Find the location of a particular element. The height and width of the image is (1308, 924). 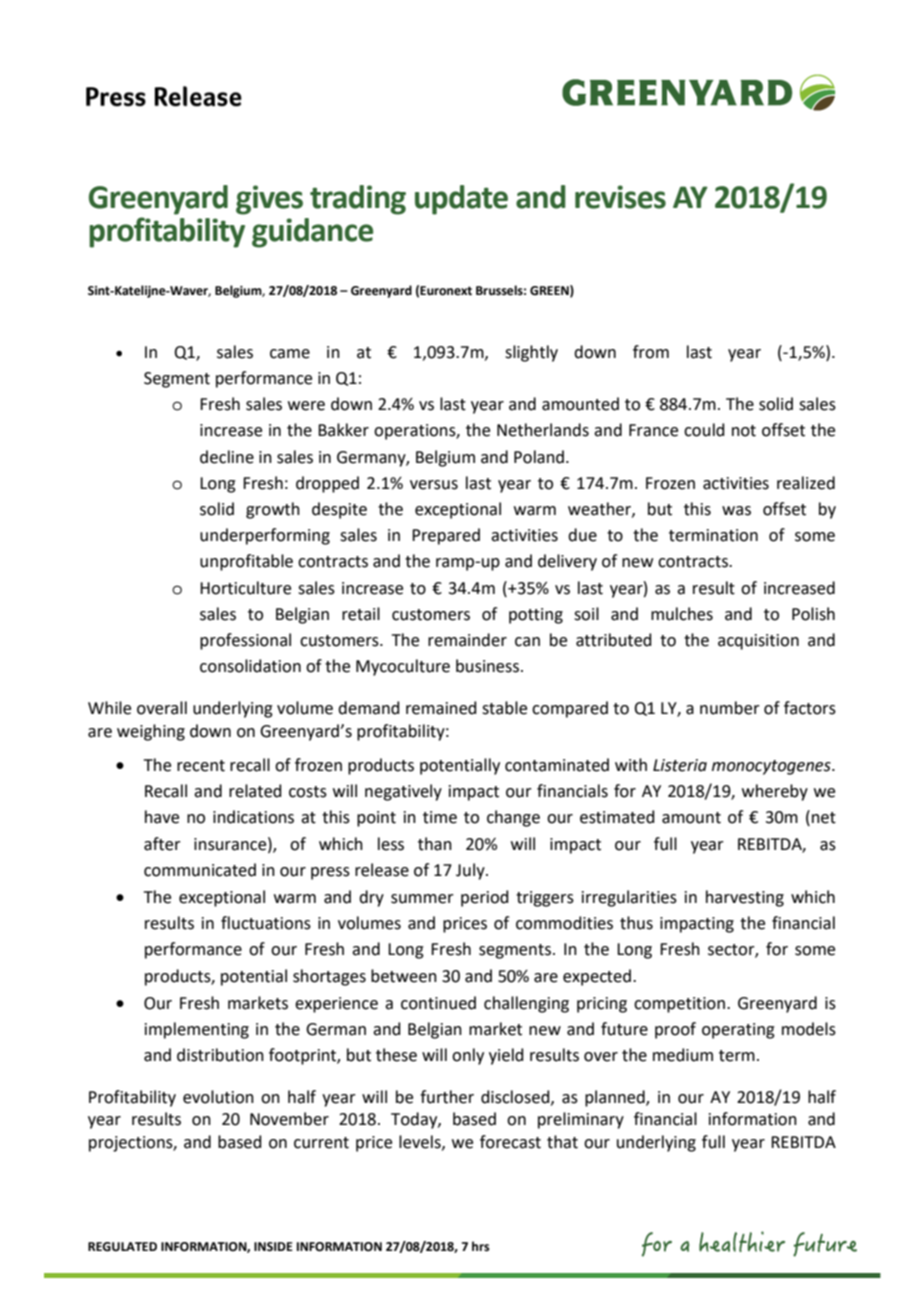

implementing is located at coordinates (197, 1030).
